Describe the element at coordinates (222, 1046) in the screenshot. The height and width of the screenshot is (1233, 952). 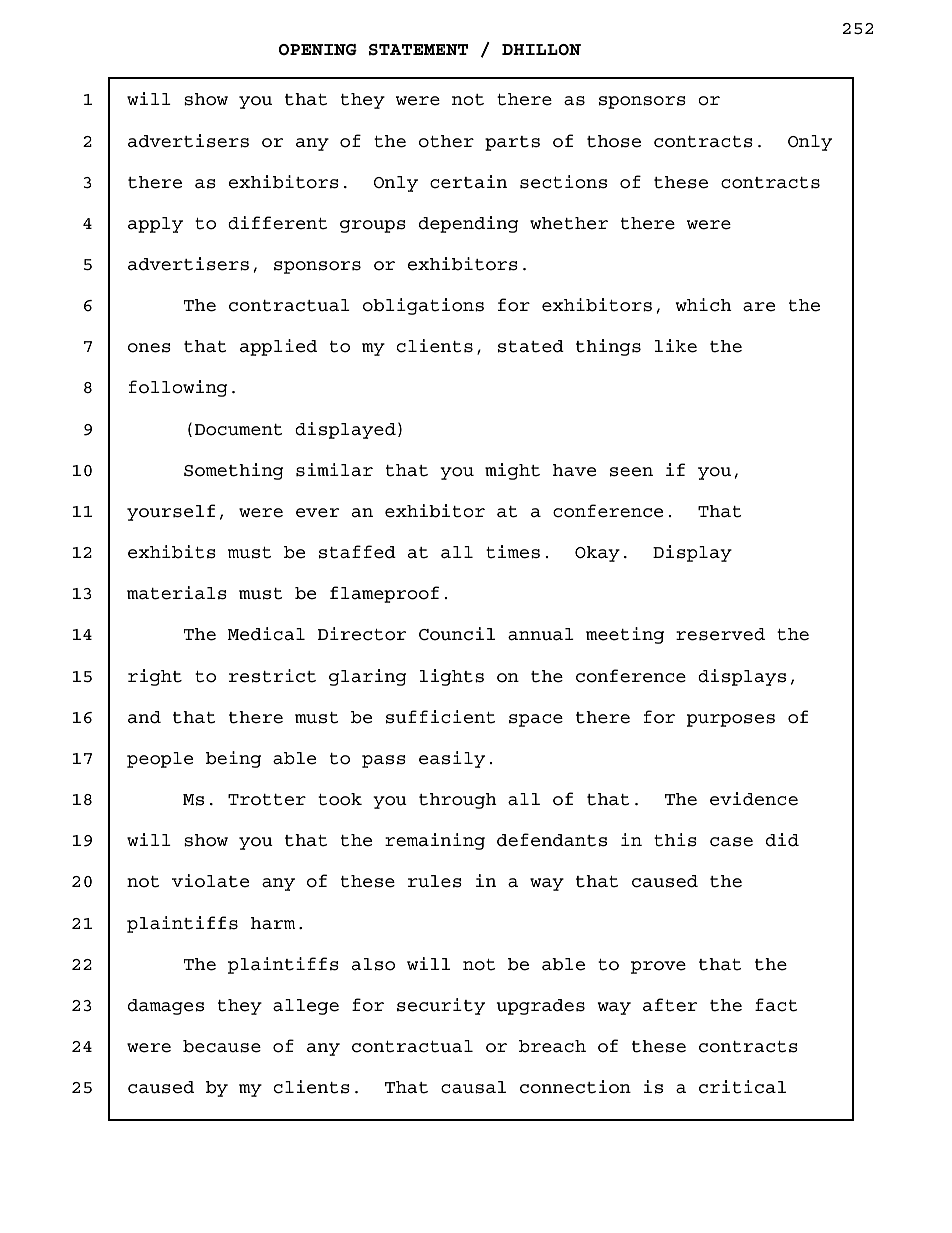
I see `because` at that location.
